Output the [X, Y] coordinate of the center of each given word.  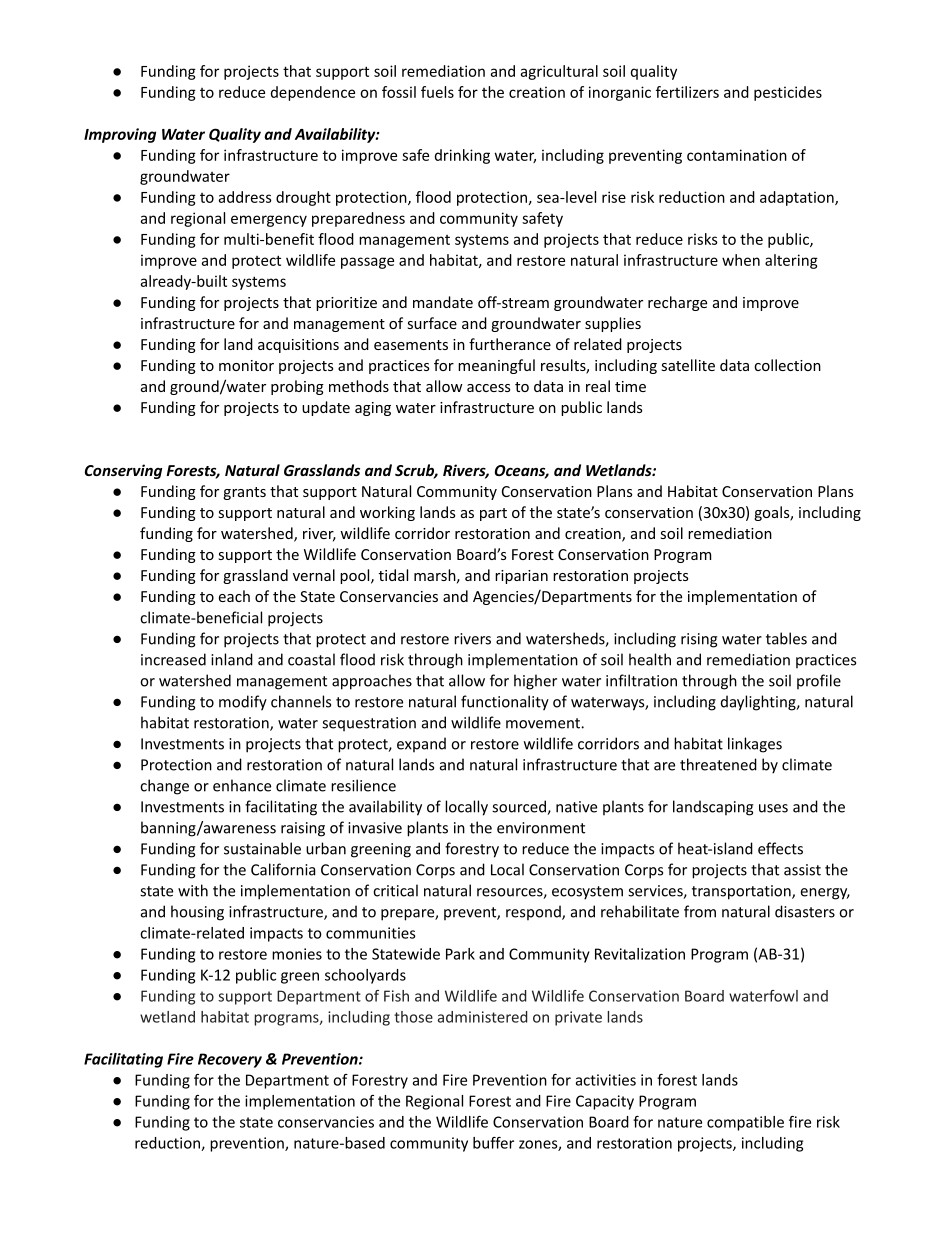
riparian [521, 577]
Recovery [230, 1060]
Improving [120, 135]
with [193, 890]
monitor [246, 365]
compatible [745, 1123]
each [234, 596]
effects [780, 848]
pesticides [788, 93]
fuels [437, 92]
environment [541, 828]
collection [787, 365]
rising [699, 640]
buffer [493, 1143]
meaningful [496, 366]
